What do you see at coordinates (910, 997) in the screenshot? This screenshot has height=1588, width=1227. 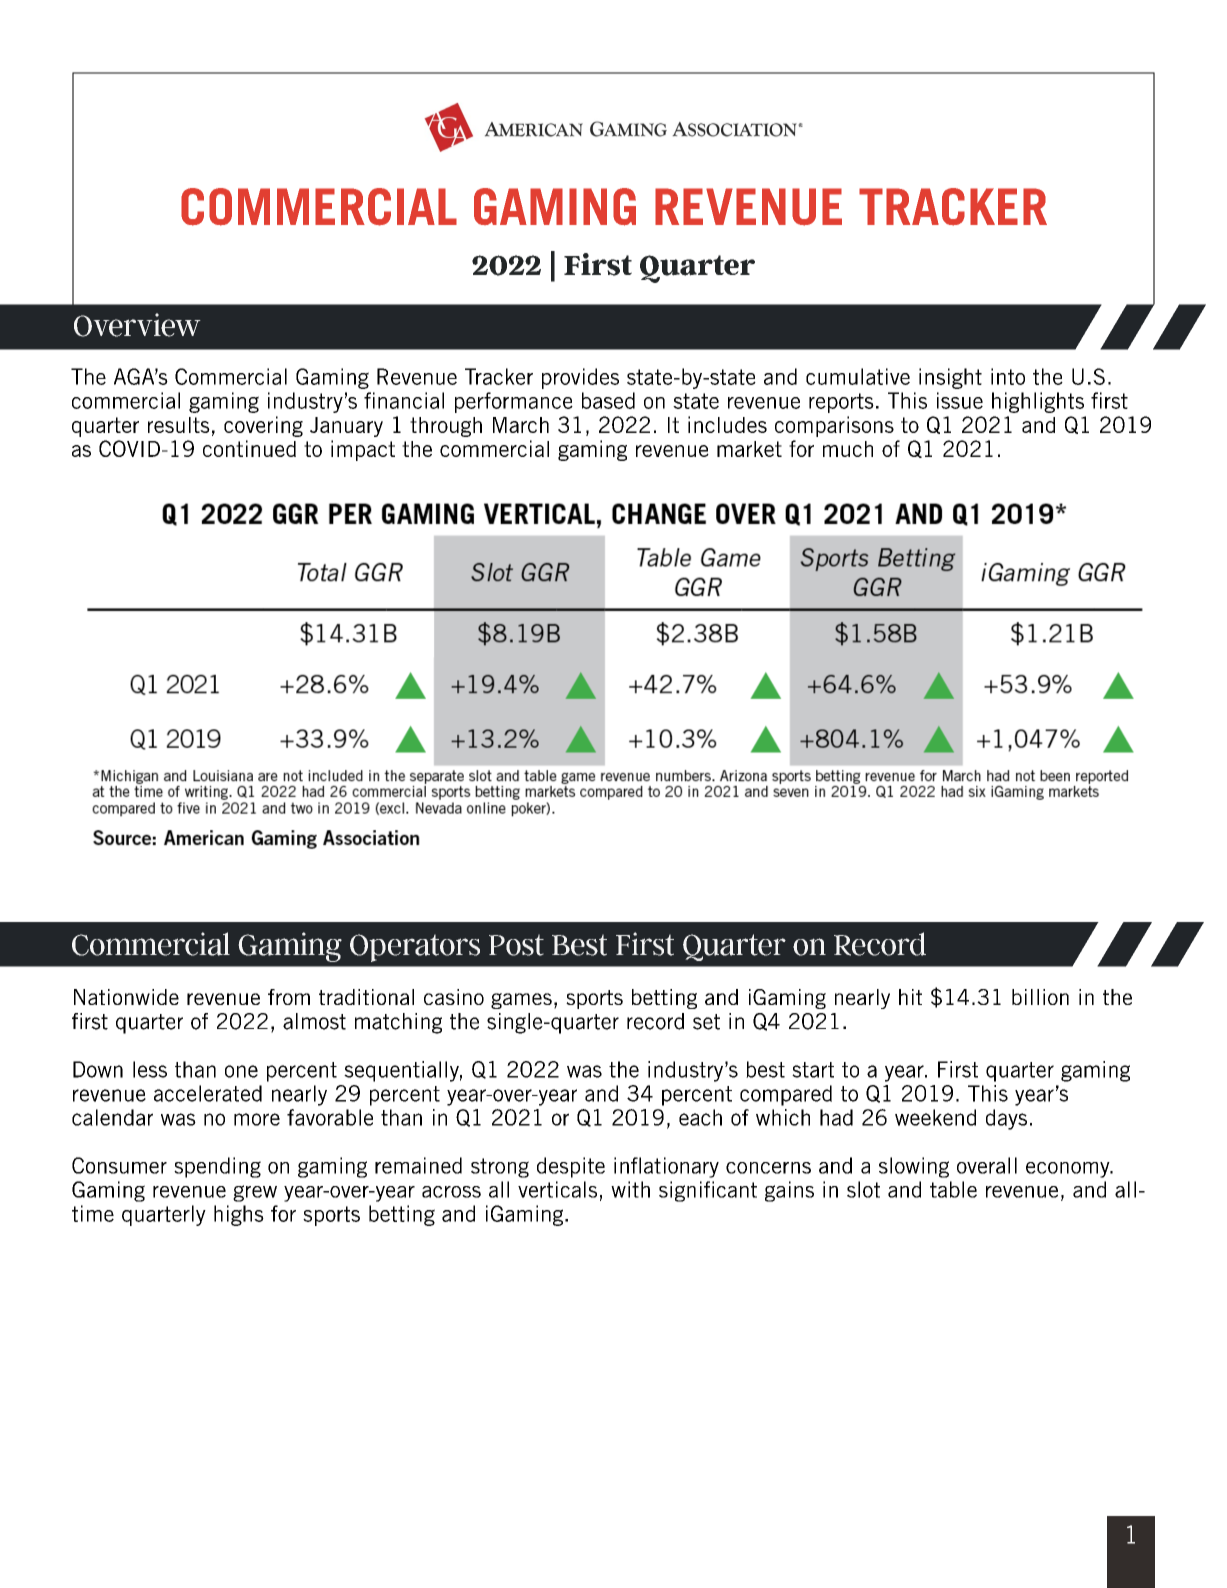 I see `hit` at bounding box center [910, 997].
